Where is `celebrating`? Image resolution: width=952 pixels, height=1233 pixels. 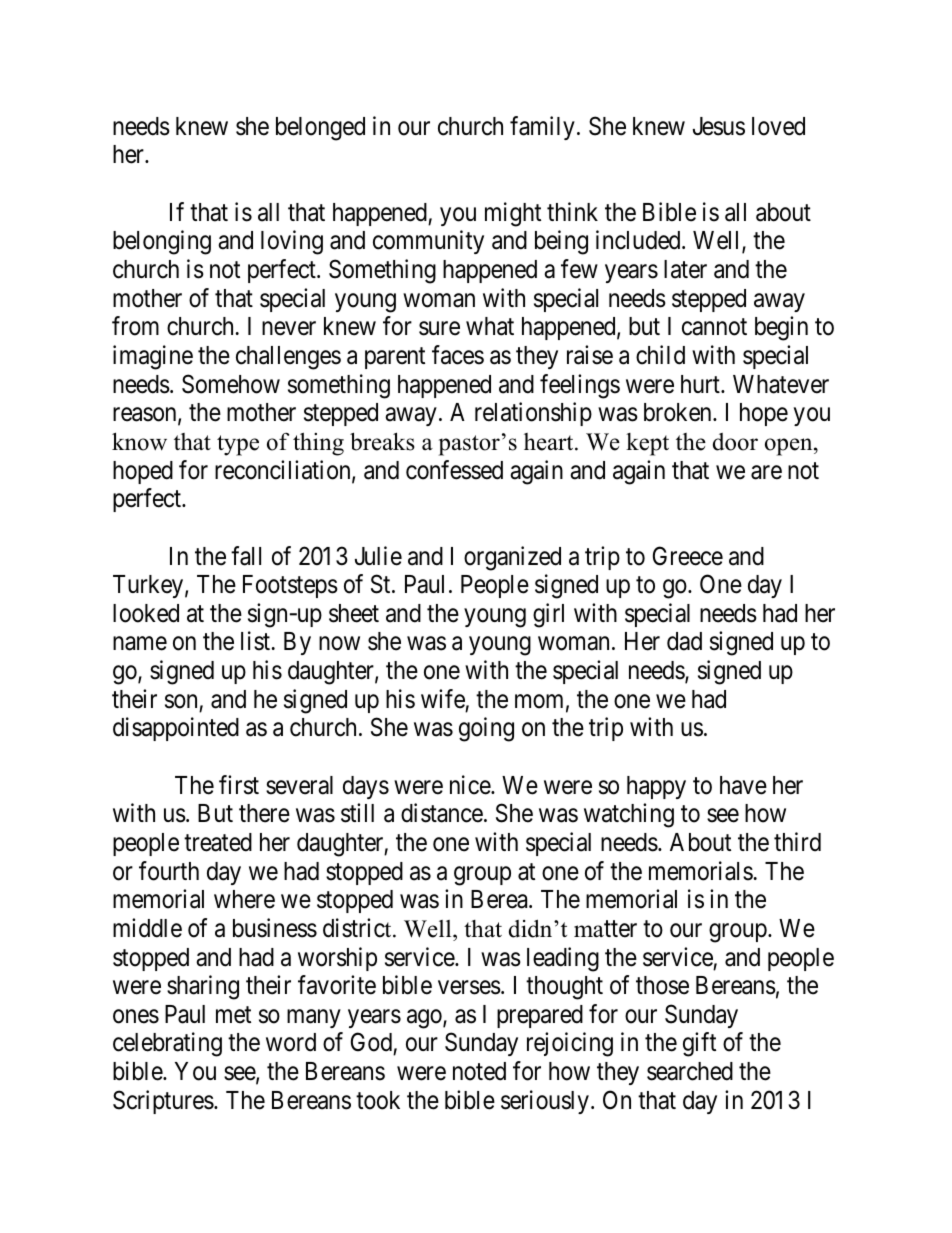 celebrating is located at coordinates (167, 1045).
